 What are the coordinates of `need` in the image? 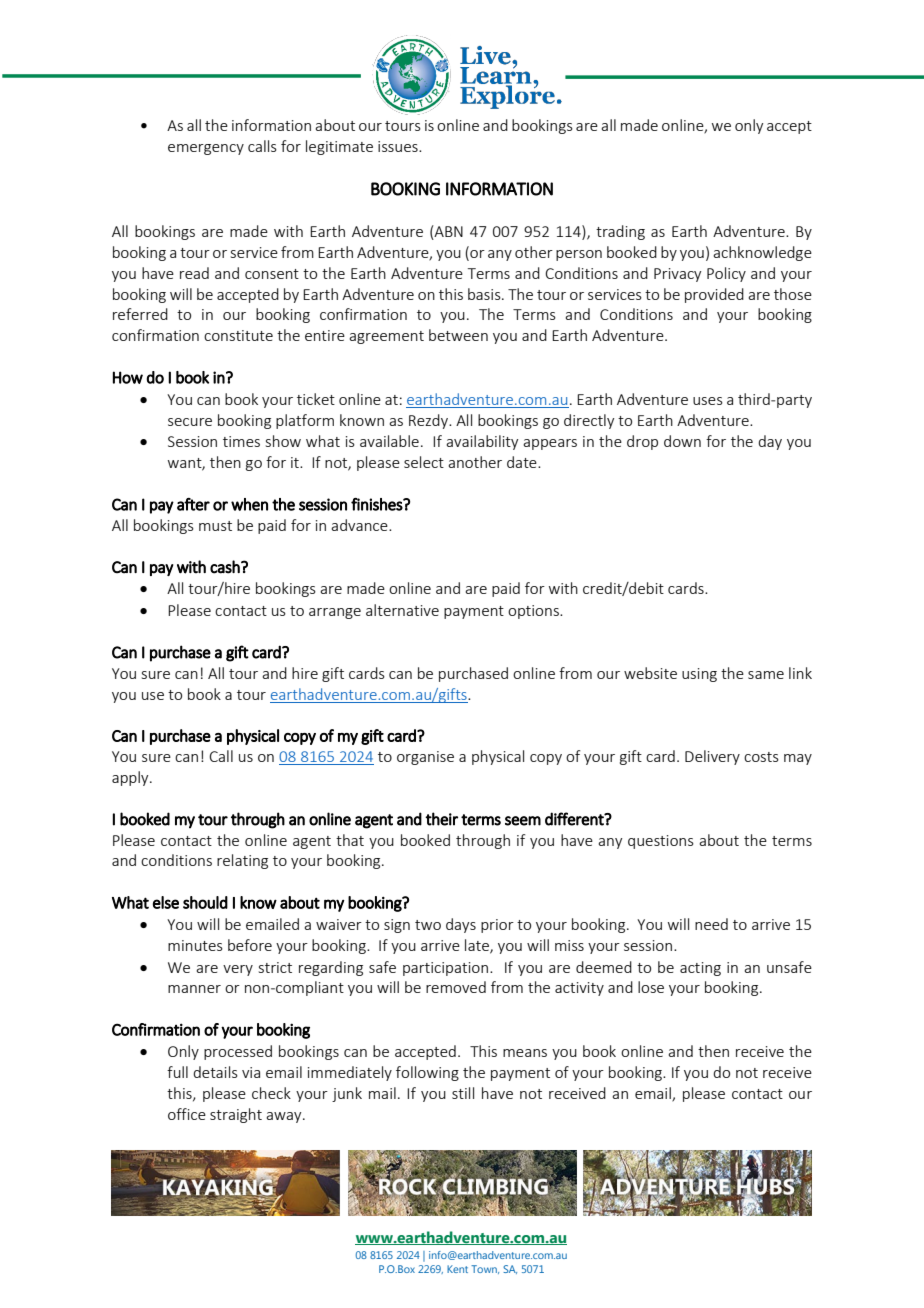 It's located at (711, 924).
